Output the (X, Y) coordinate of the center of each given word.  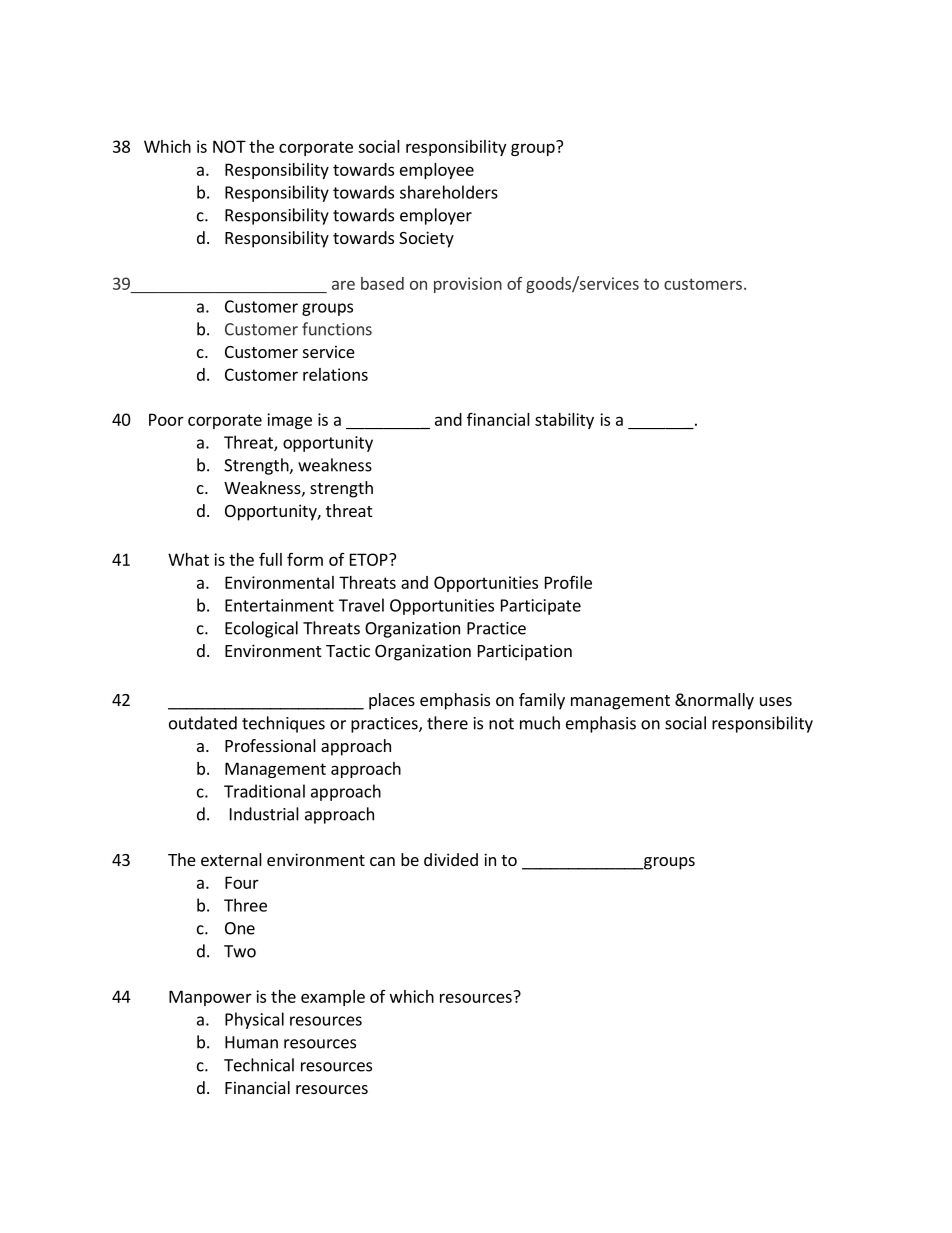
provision (468, 285)
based (382, 283)
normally (720, 701)
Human (251, 1042)
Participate (541, 607)
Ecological (261, 629)
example (333, 998)
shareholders (449, 192)
